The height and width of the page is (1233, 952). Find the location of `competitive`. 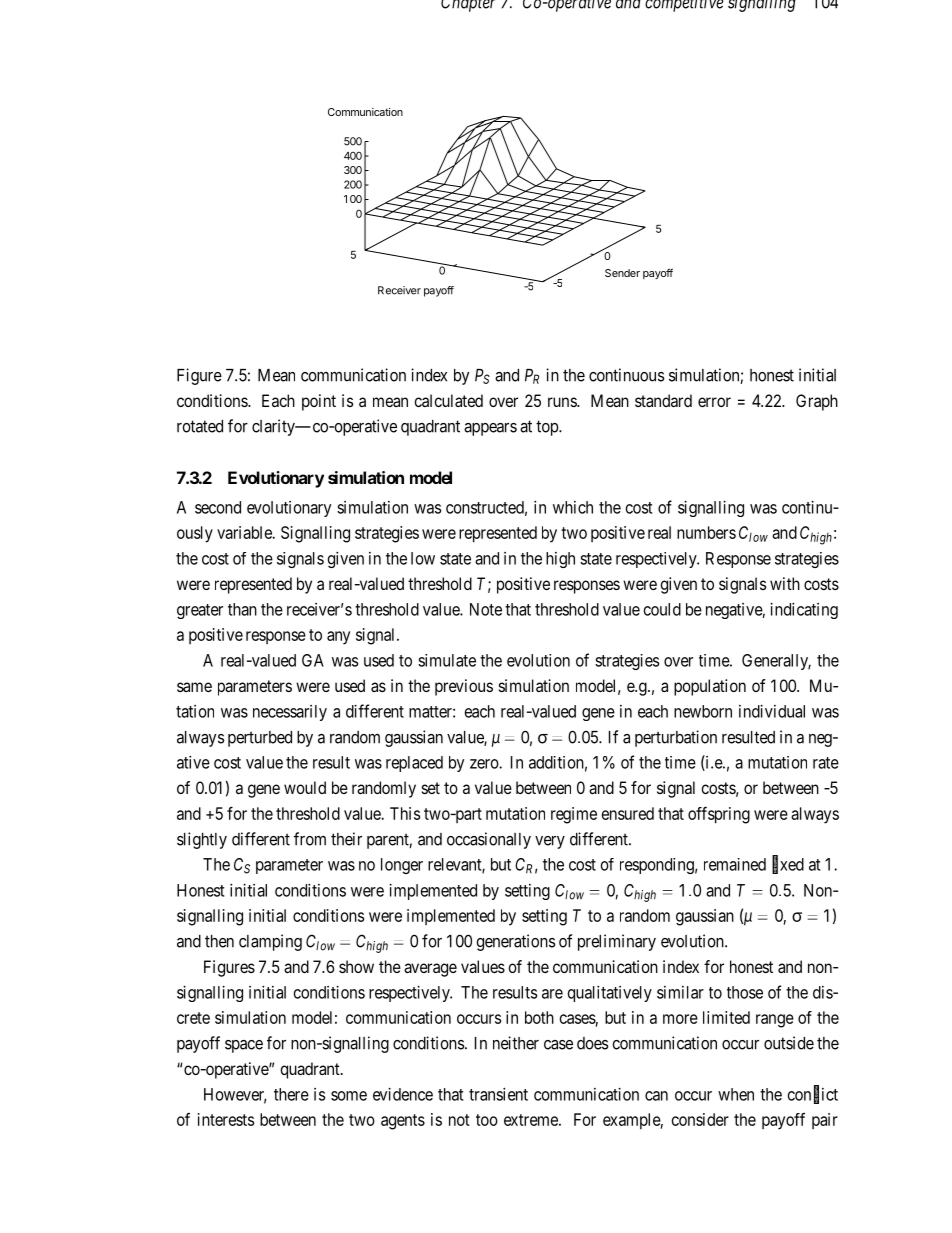

competitive is located at coordinates (684, 6).
